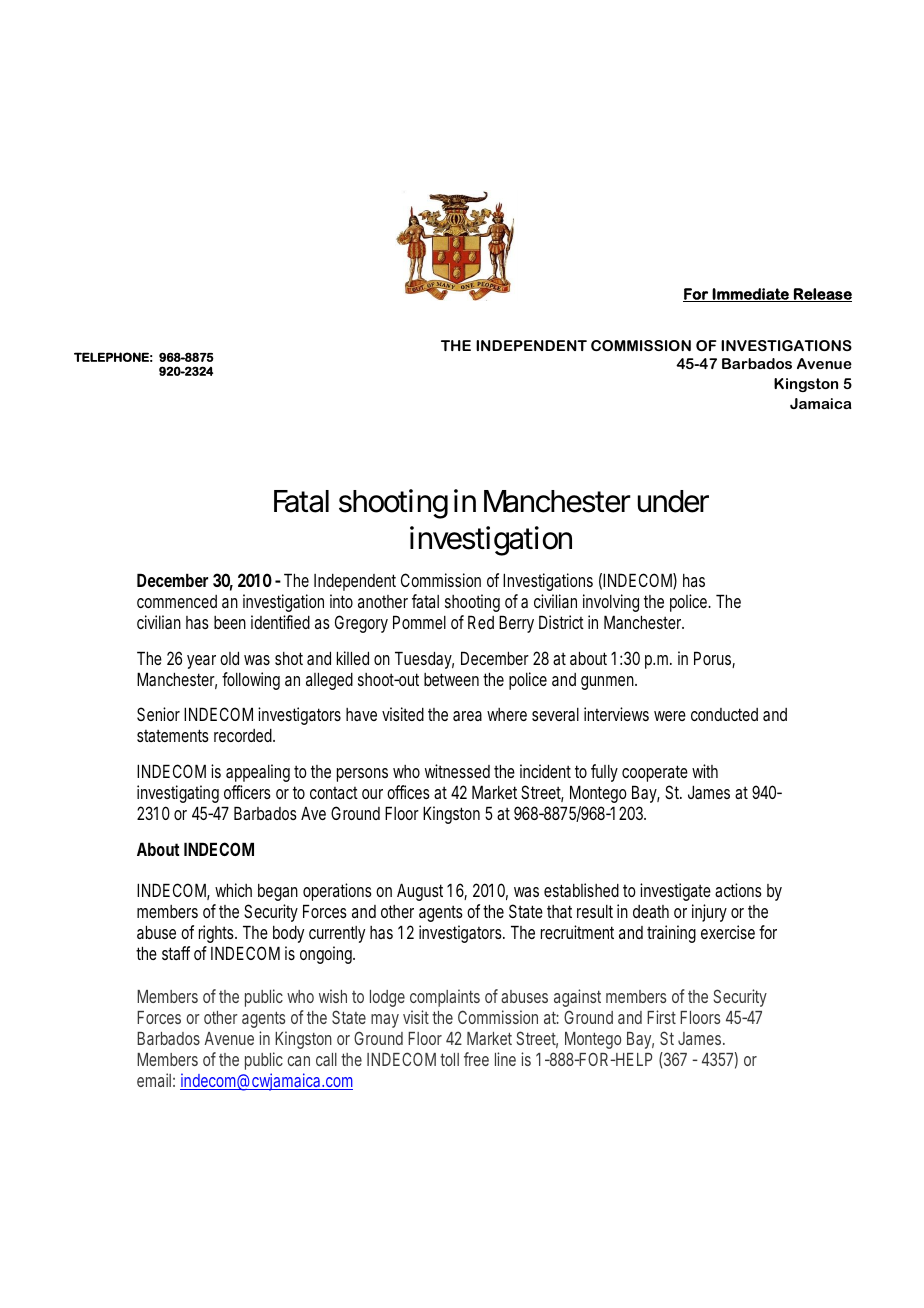 This screenshot has width=924, height=1308. Describe the element at coordinates (822, 295) in the screenshot. I see `Release` at that location.
